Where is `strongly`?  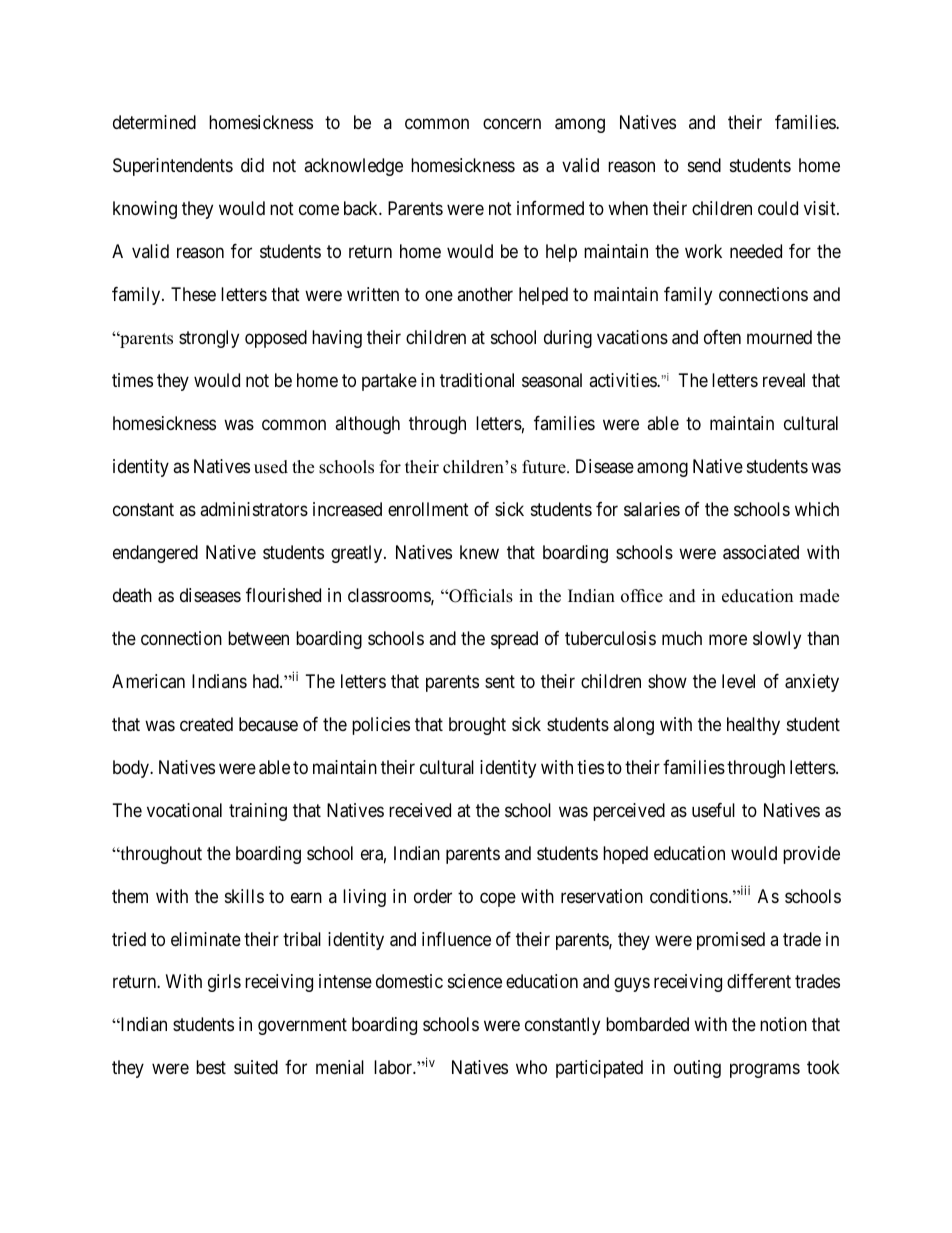 strongly is located at coordinates (209, 339).
